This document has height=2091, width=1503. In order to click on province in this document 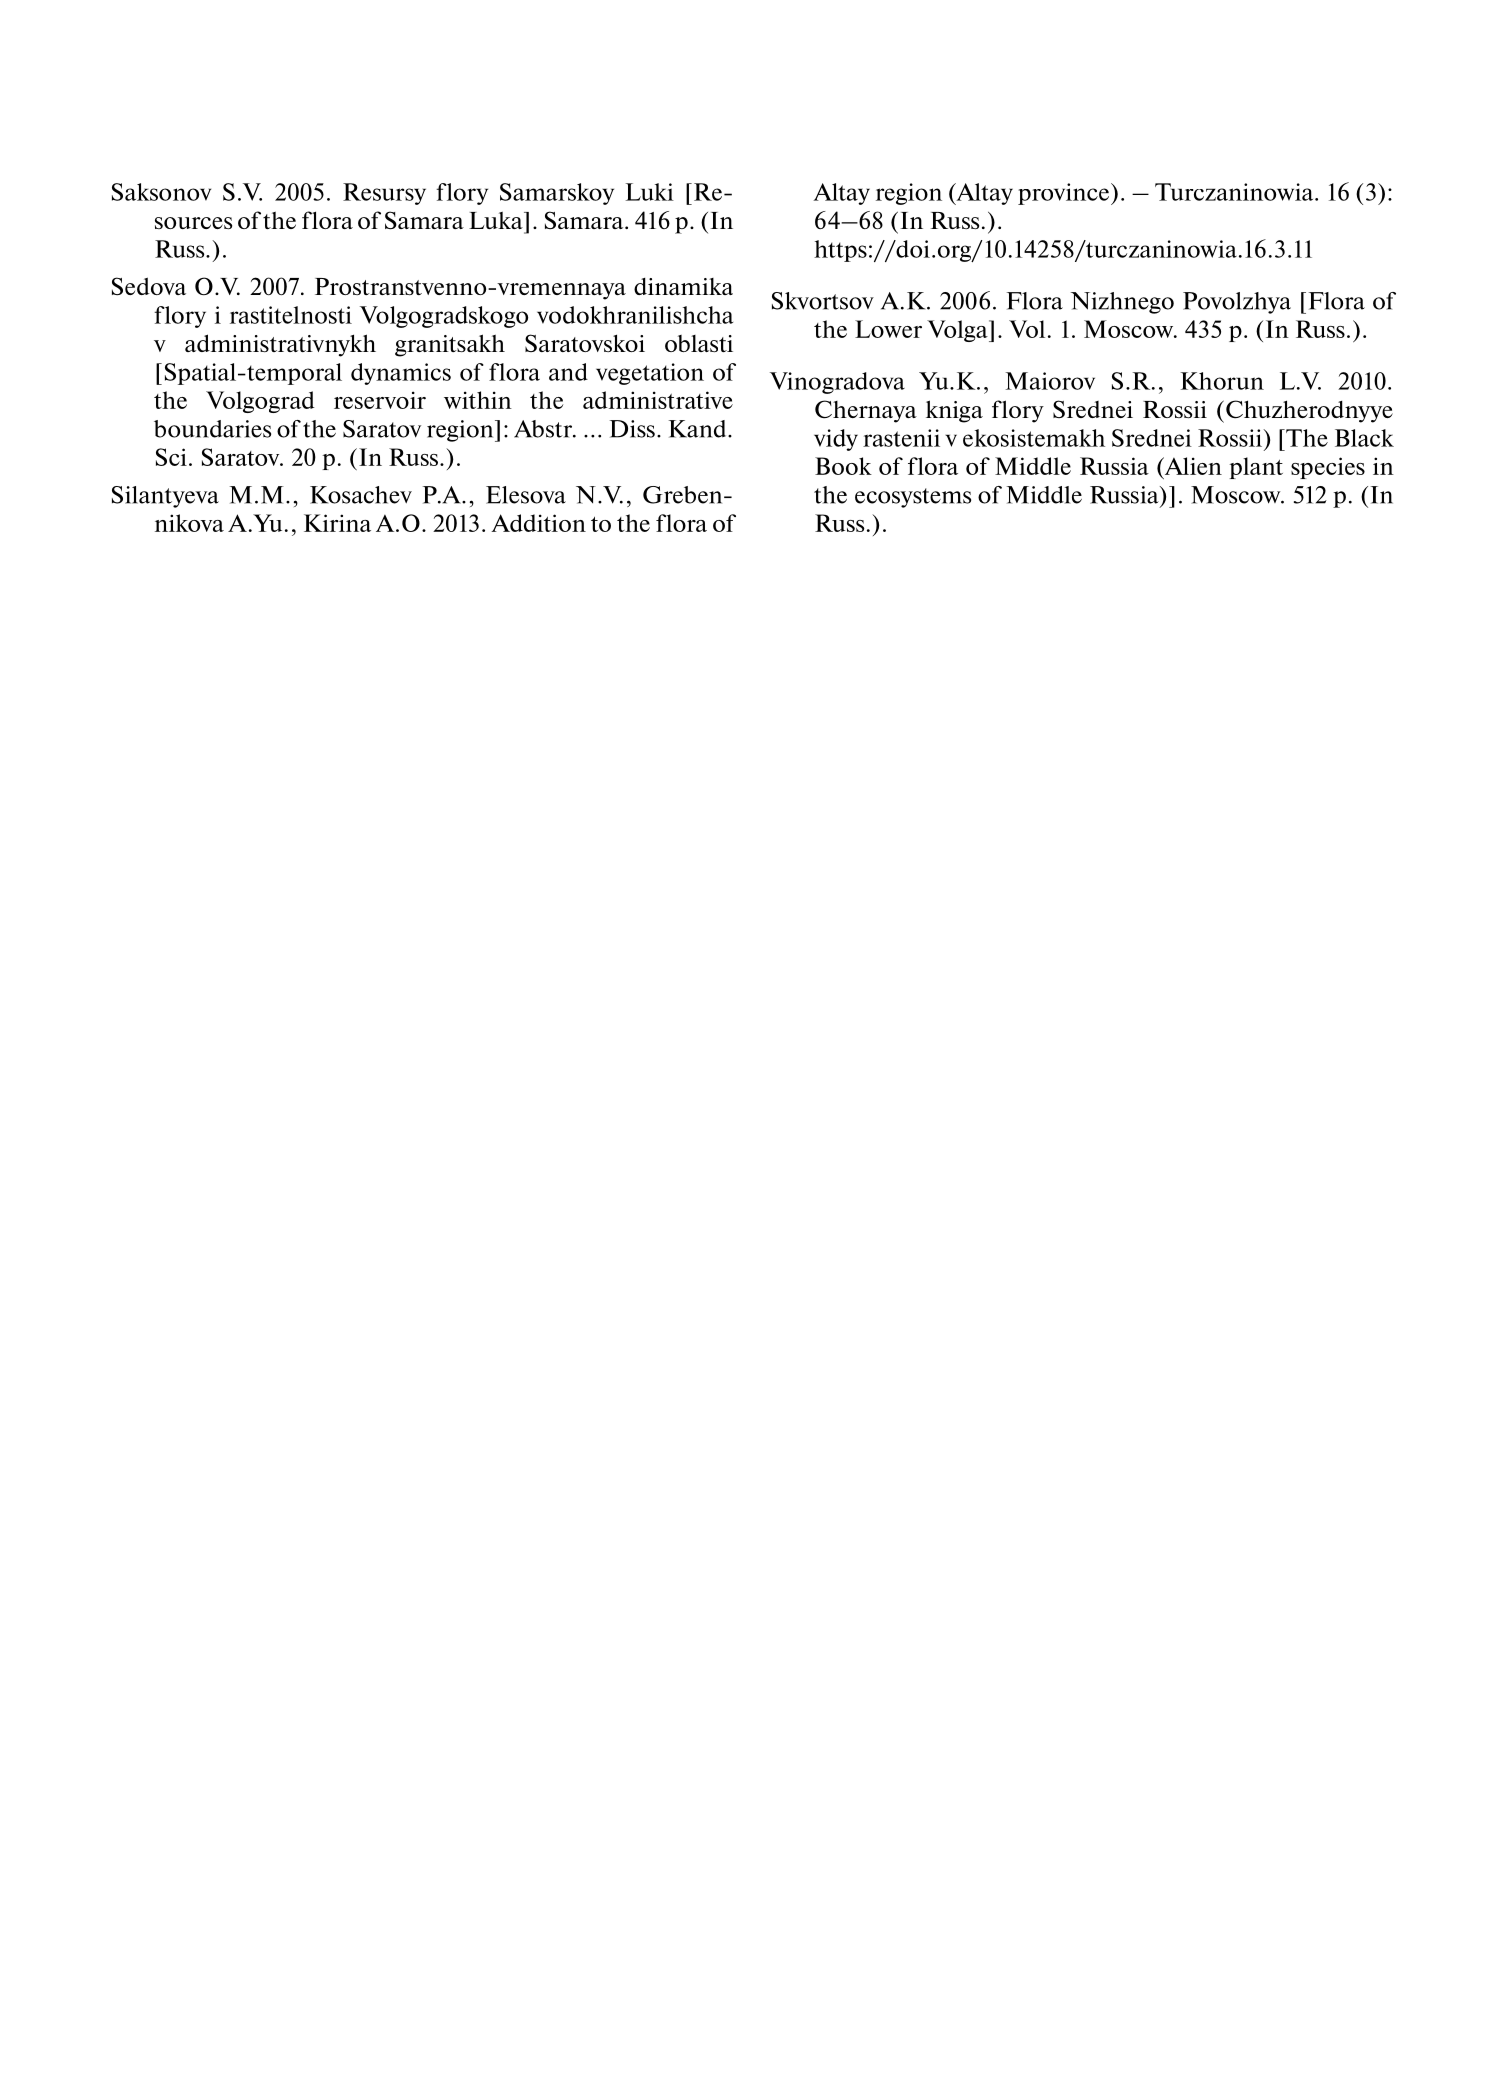, I will do `click(1065, 194)`.
